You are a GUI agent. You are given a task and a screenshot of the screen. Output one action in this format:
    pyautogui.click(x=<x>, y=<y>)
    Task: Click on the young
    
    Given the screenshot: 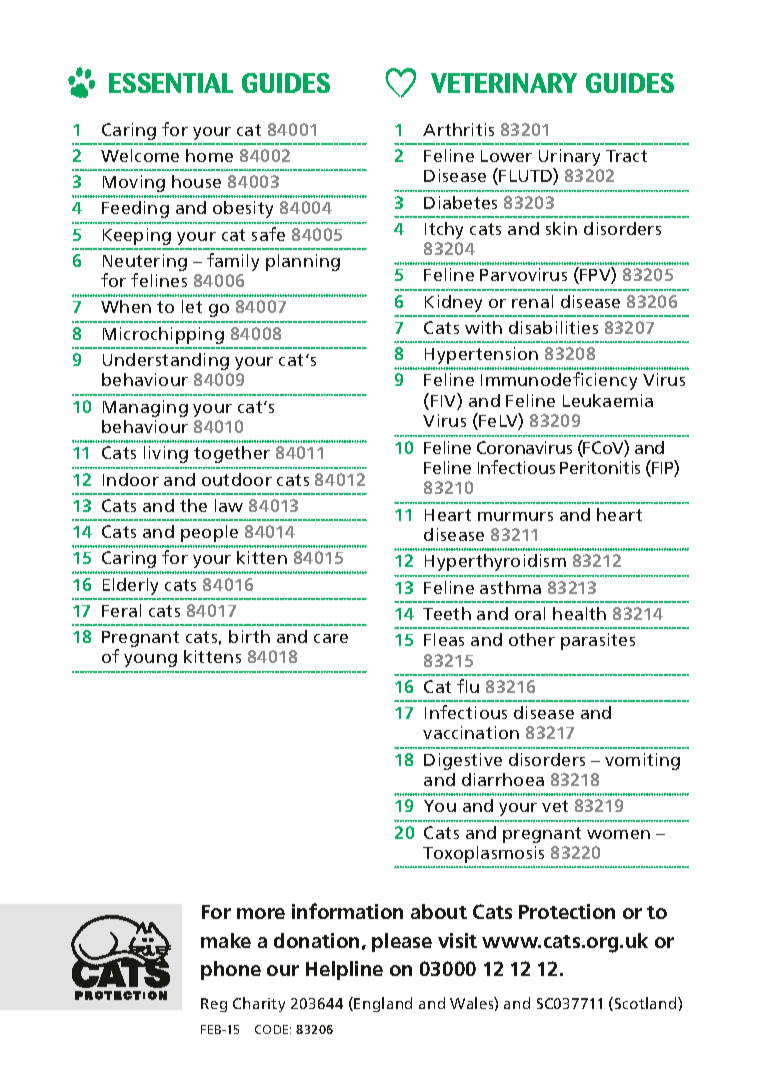 What is the action you would take?
    pyautogui.click(x=150, y=660)
